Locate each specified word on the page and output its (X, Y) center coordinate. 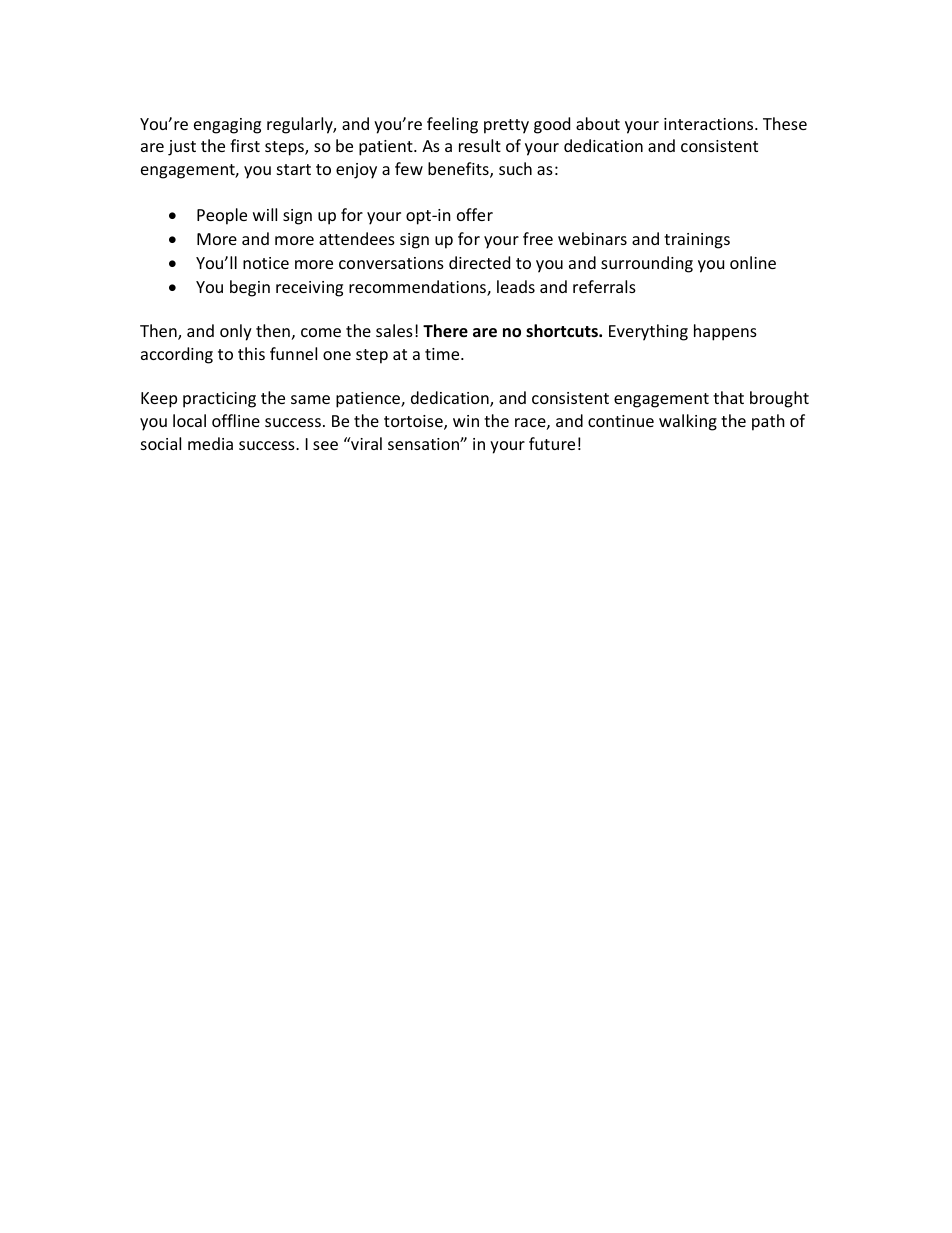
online (753, 262)
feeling (452, 125)
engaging (227, 126)
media (210, 443)
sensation (424, 444)
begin (250, 288)
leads (516, 286)
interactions (710, 124)
